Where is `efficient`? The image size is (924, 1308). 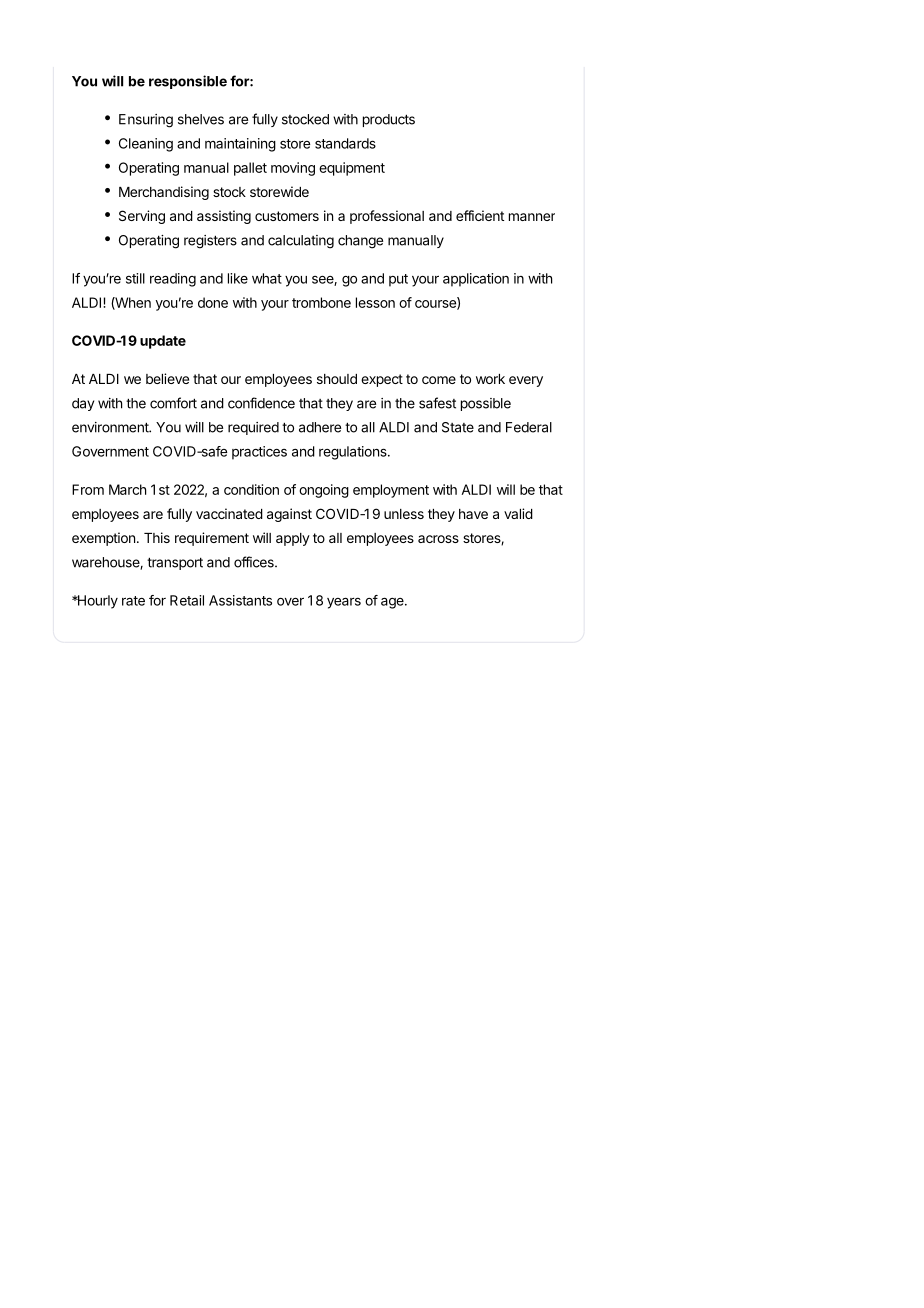
efficient is located at coordinates (480, 215).
